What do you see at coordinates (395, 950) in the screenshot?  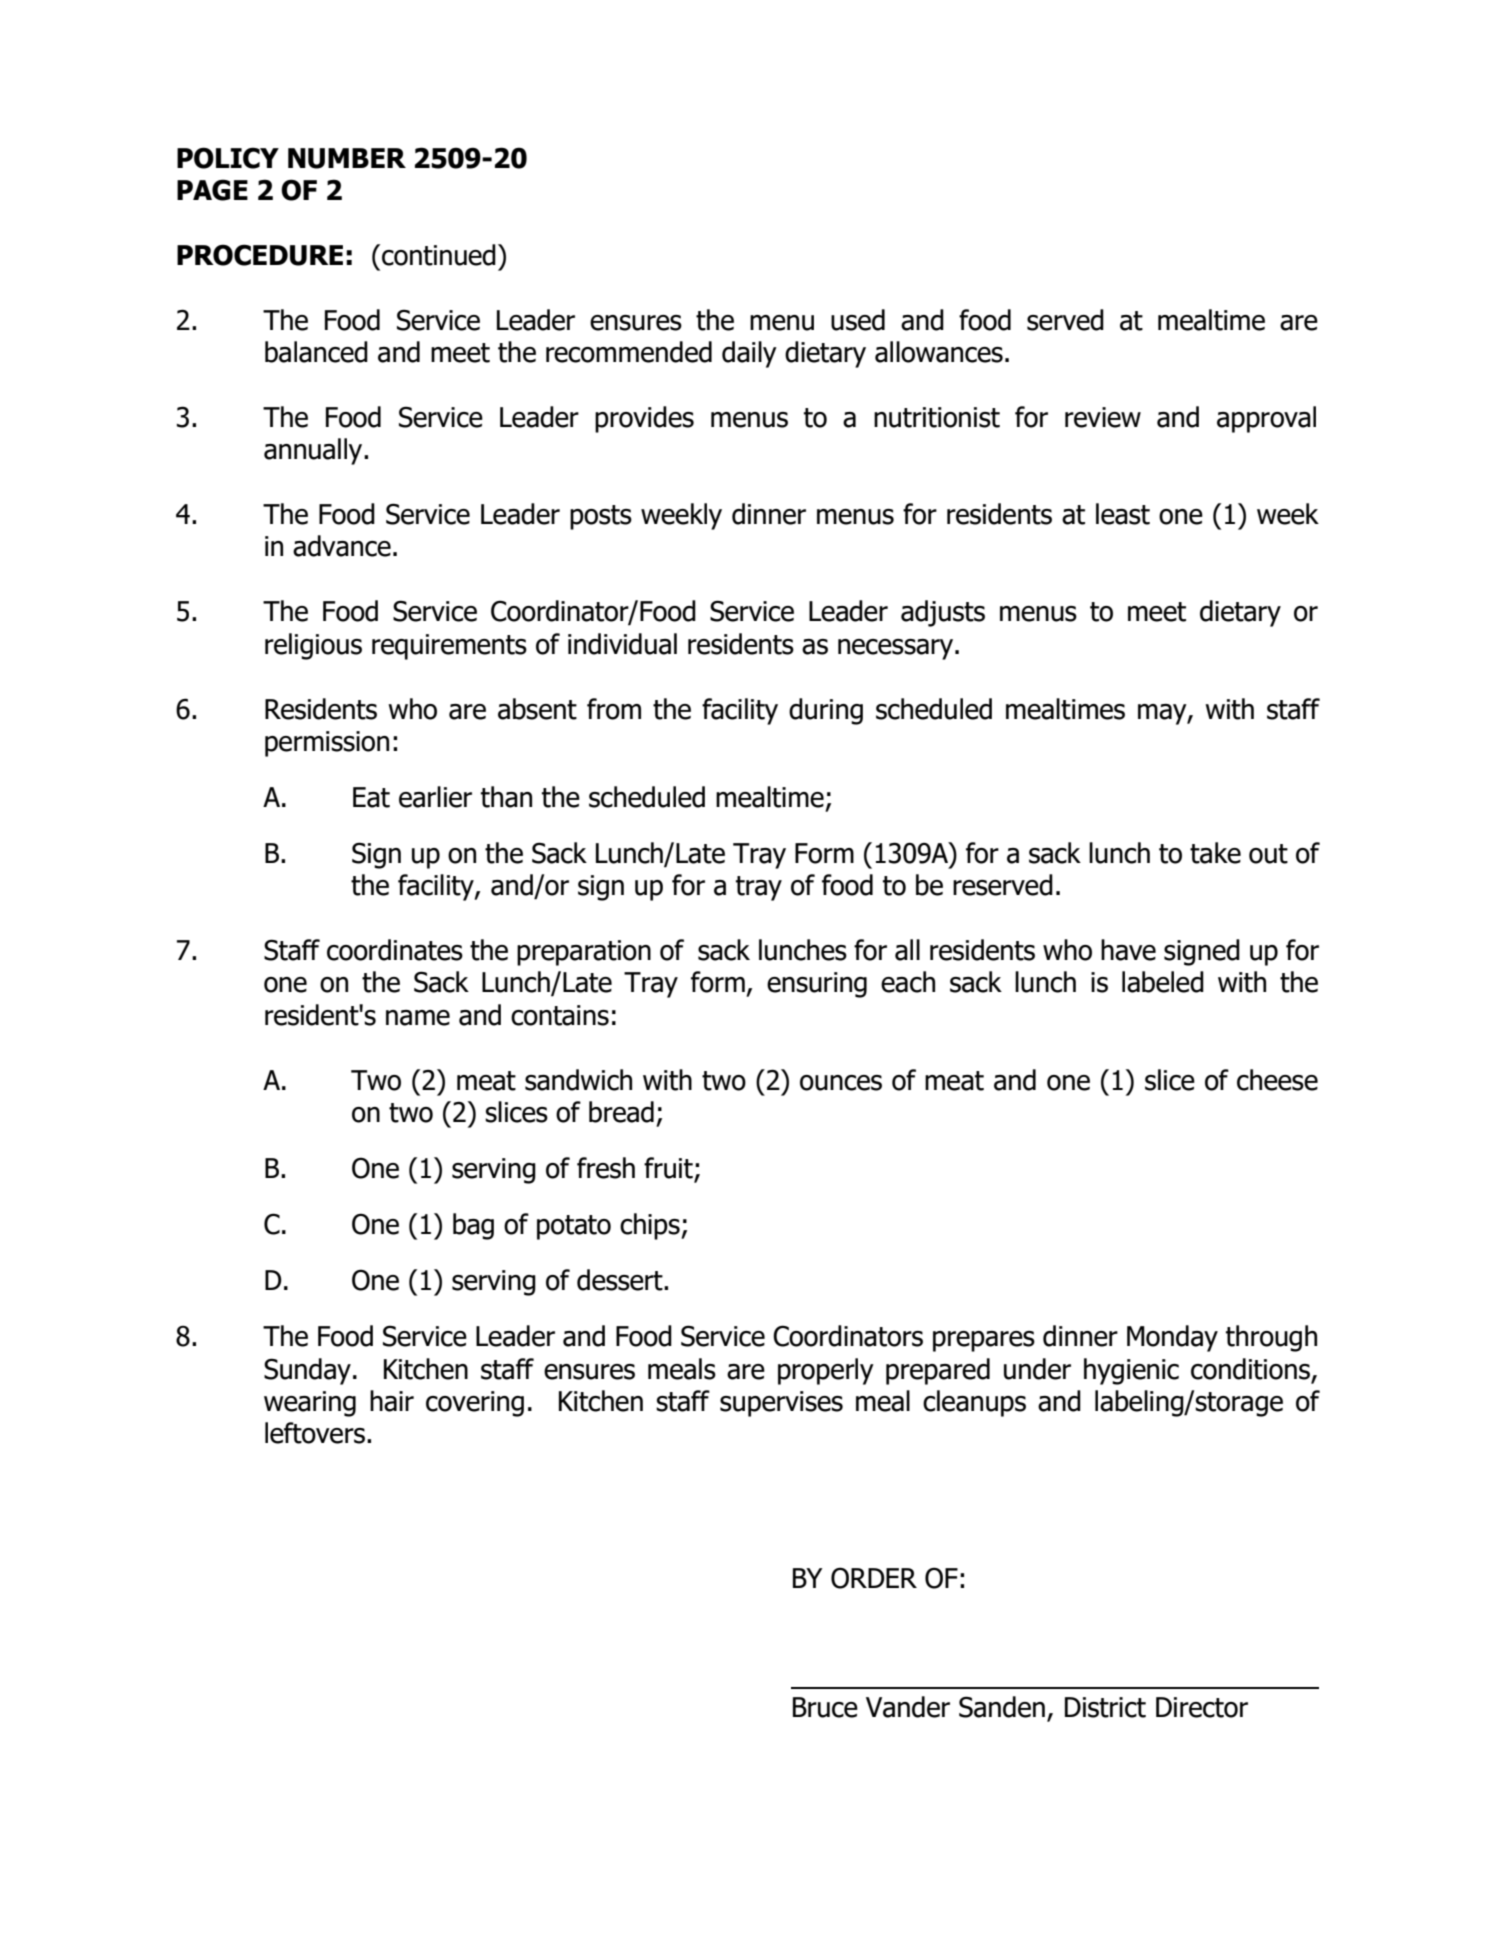 I see `coordinates` at bounding box center [395, 950].
